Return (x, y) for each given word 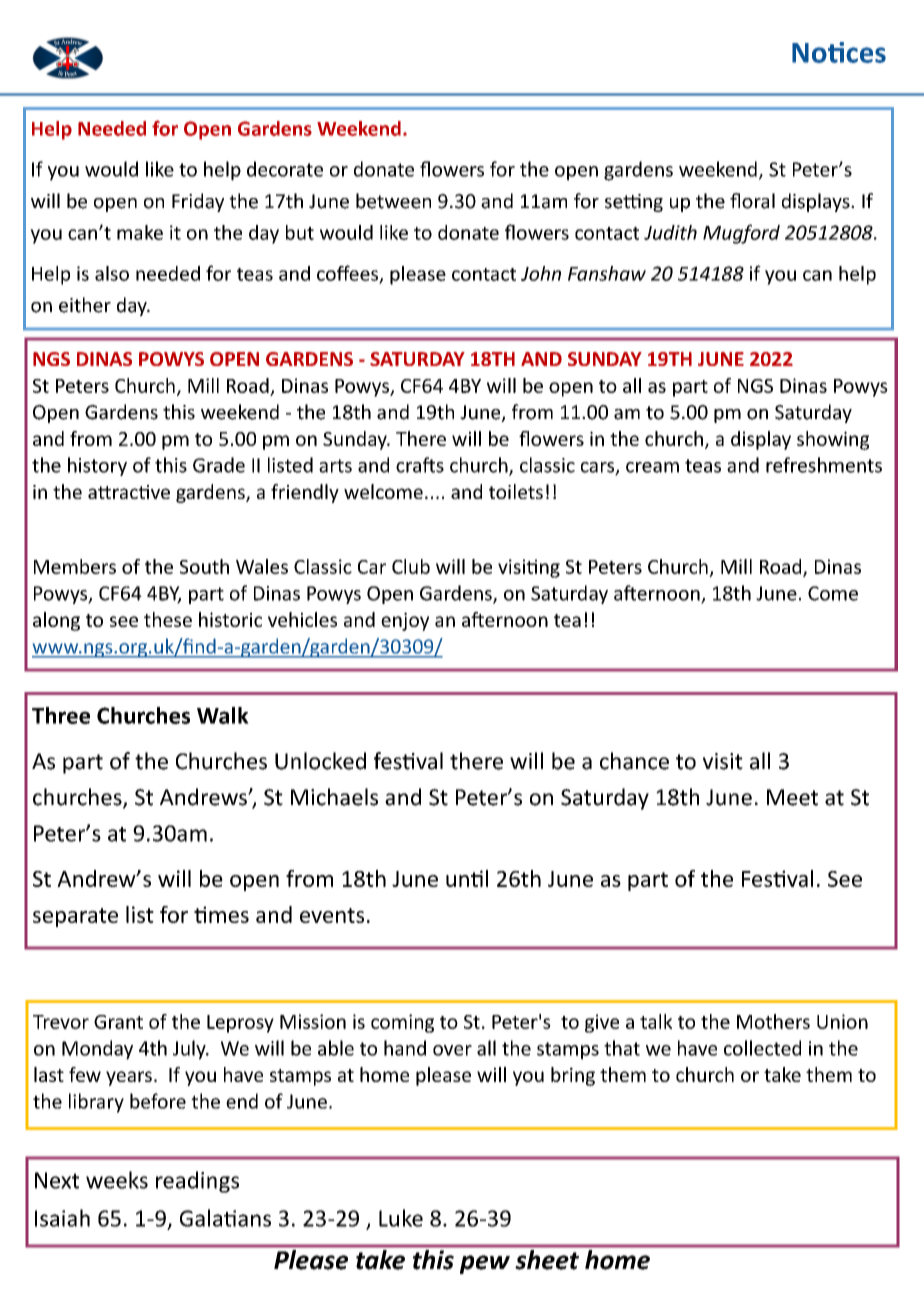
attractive (129, 492)
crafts (420, 465)
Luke (401, 1218)
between (393, 201)
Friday (198, 202)
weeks (117, 1180)
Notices (839, 52)
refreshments (824, 465)
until (467, 878)
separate (75, 917)
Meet (792, 797)
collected (762, 1048)
